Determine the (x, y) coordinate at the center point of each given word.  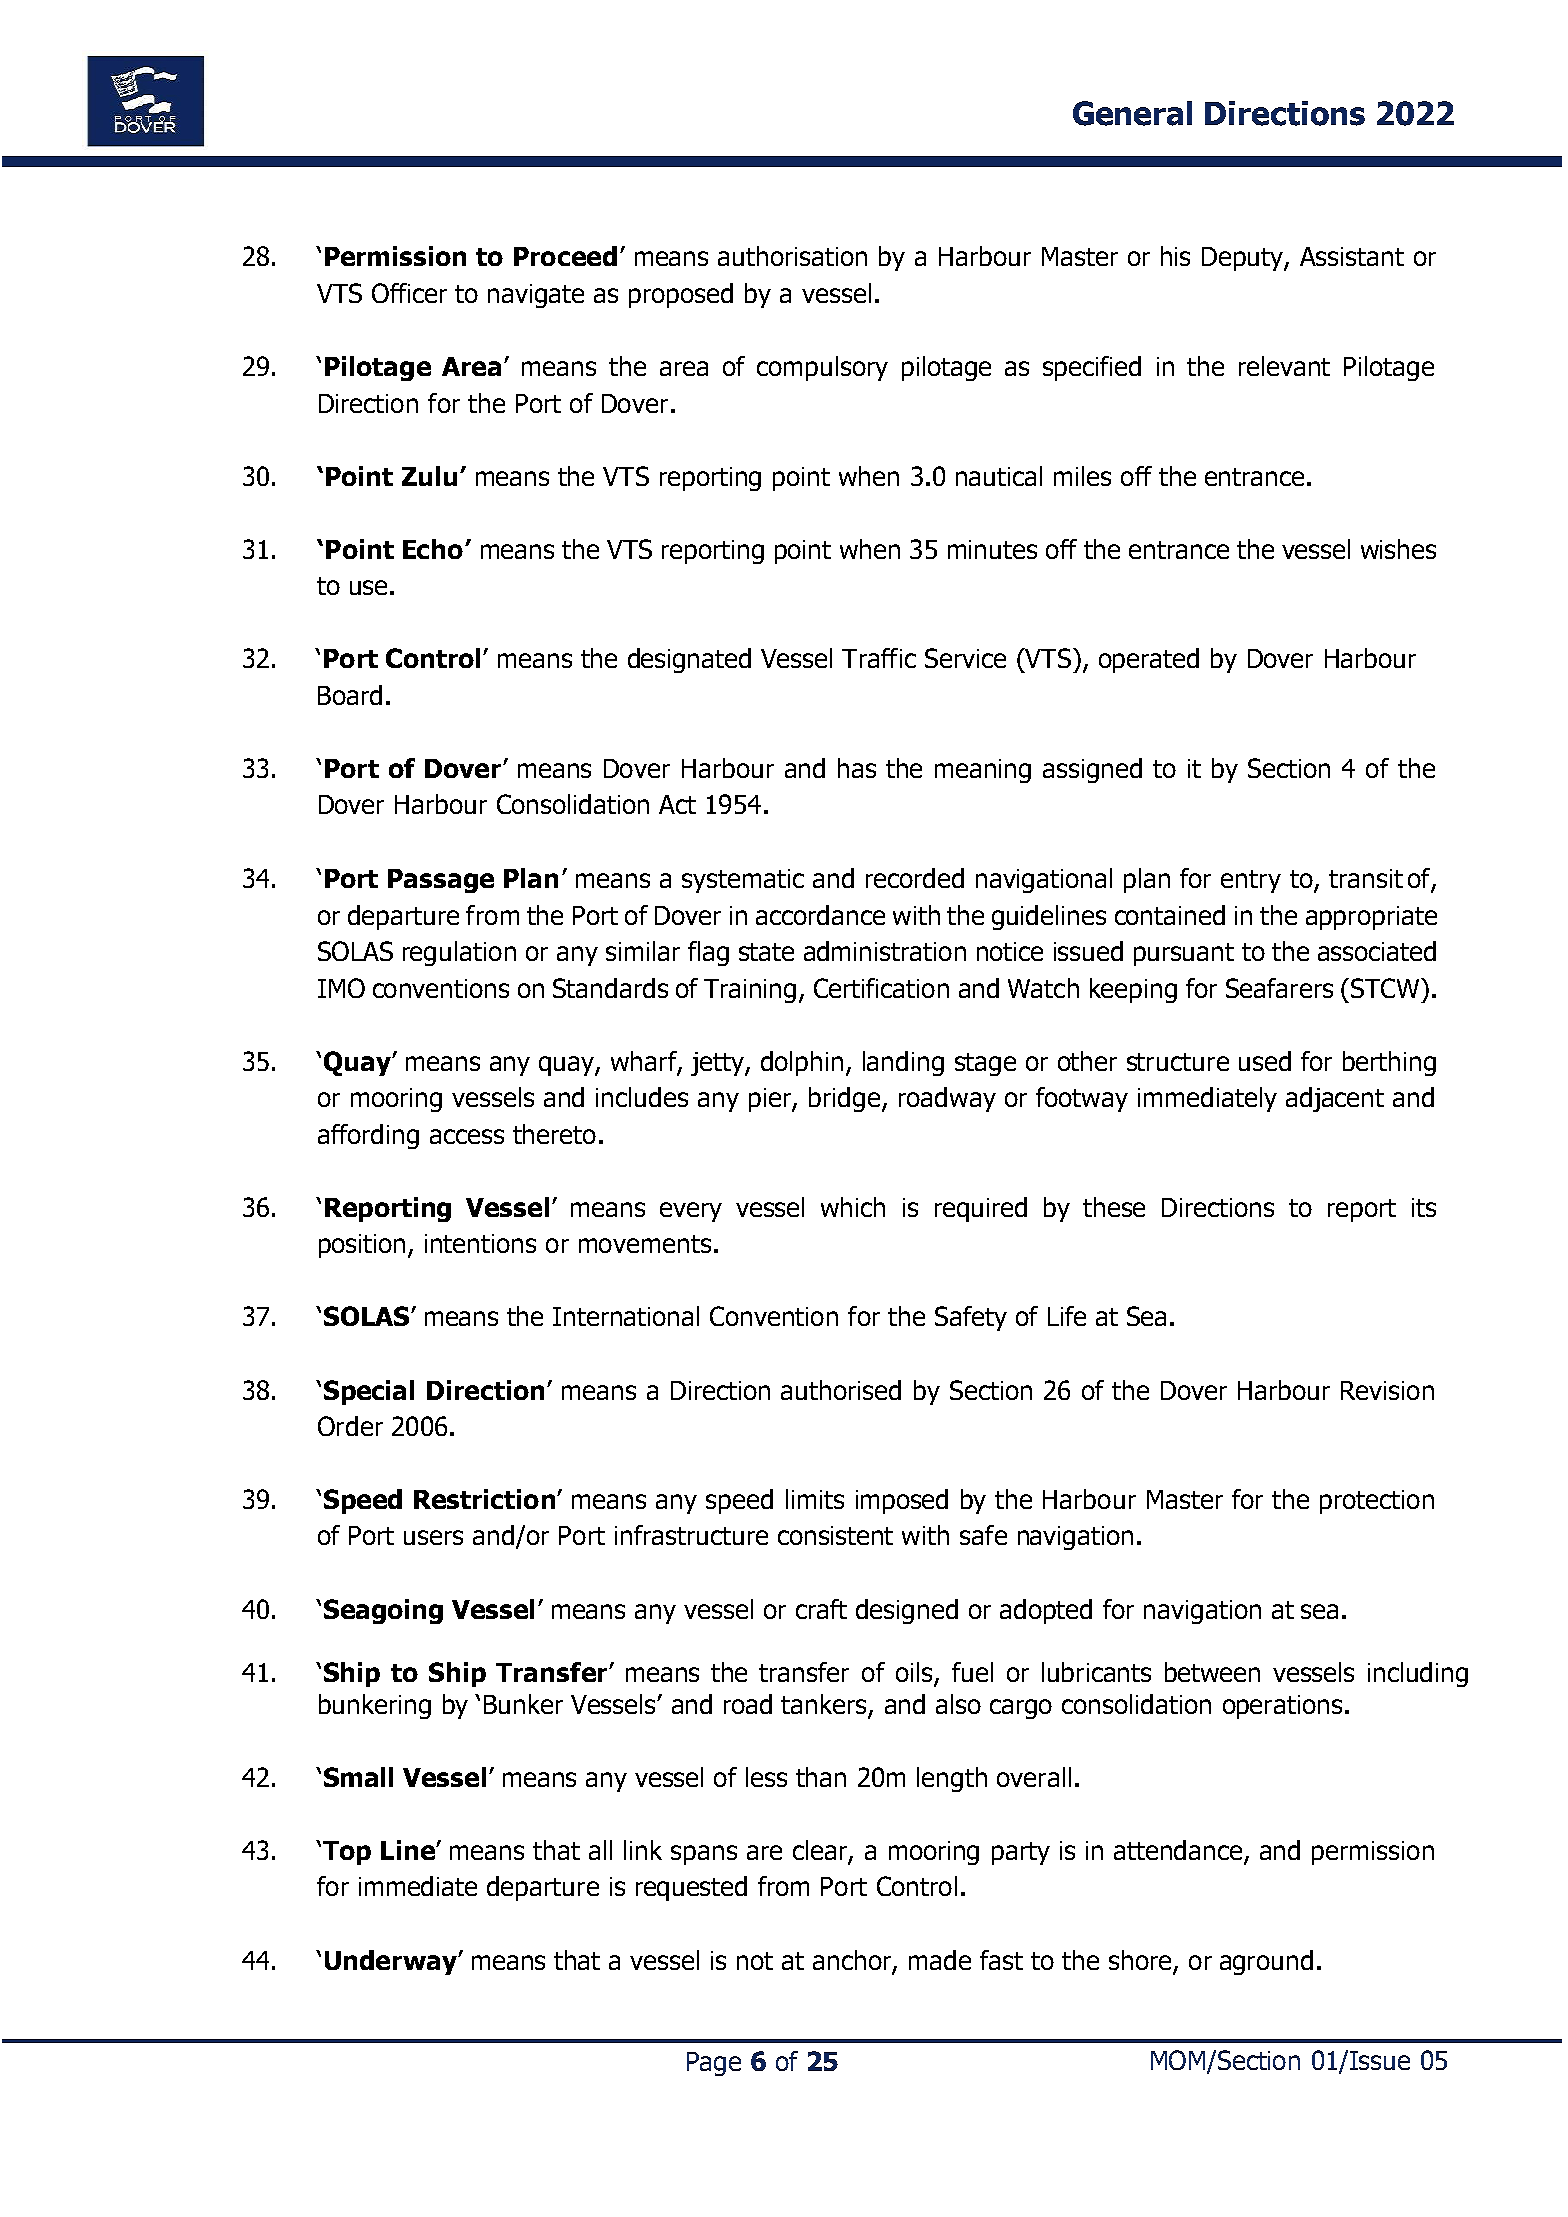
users (433, 1537)
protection (1377, 1502)
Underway (392, 1962)
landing (903, 1063)
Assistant (1352, 256)
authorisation (792, 256)
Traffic (879, 658)
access (467, 1136)
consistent (835, 1535)
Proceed (565, 256)
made (940, 1960)
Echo (433, 549)
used (1265, 1061)
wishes (1398, 549)
